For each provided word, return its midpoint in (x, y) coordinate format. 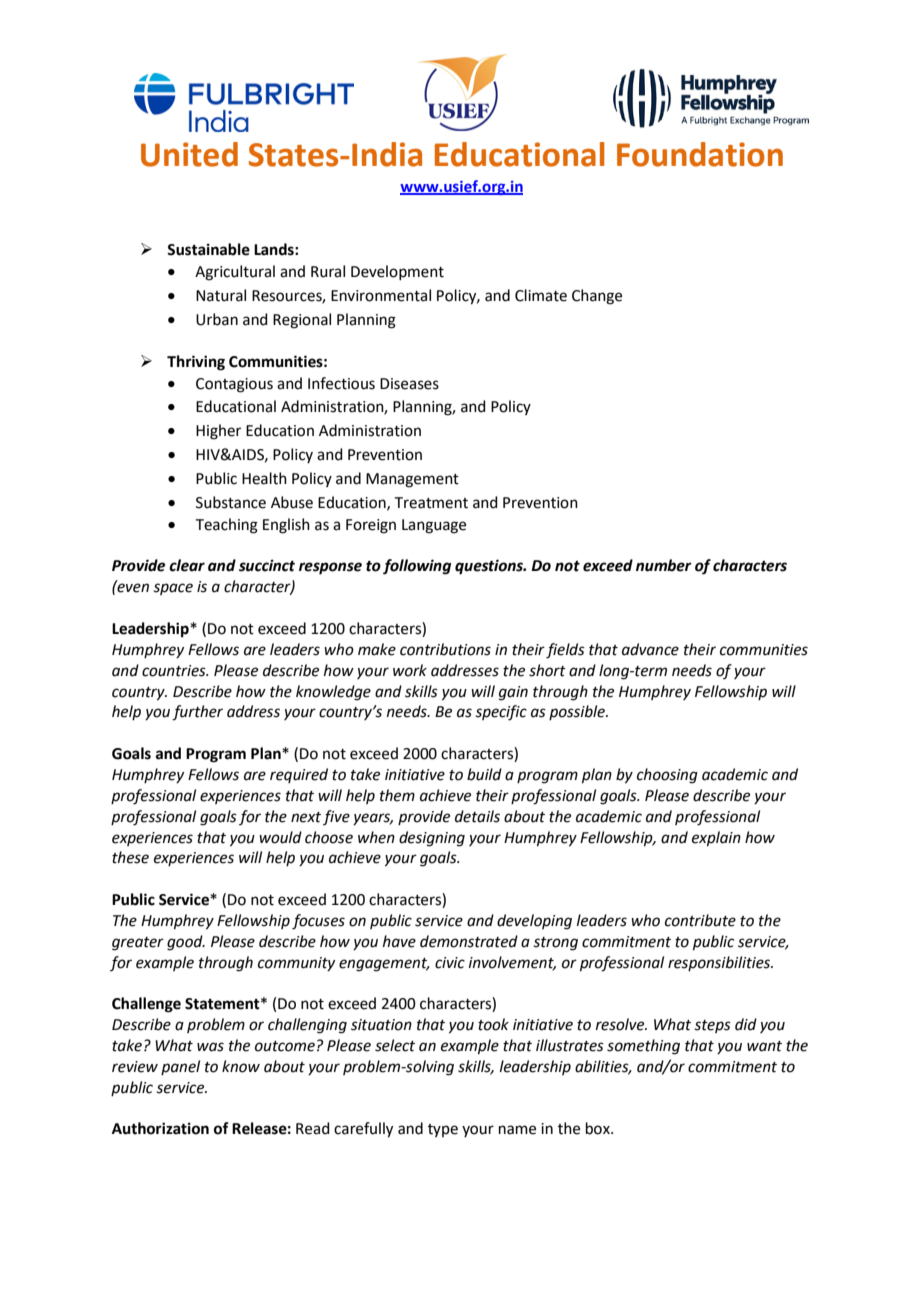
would (280, 837)
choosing (667, 776)
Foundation (700, 154)
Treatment (431, 503)
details (477, 816)
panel (180, 1067)
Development (397, 272)
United (189, 154)
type (443, 1130)
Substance (231, 502)
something (643, 1047)
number (664, 565)
